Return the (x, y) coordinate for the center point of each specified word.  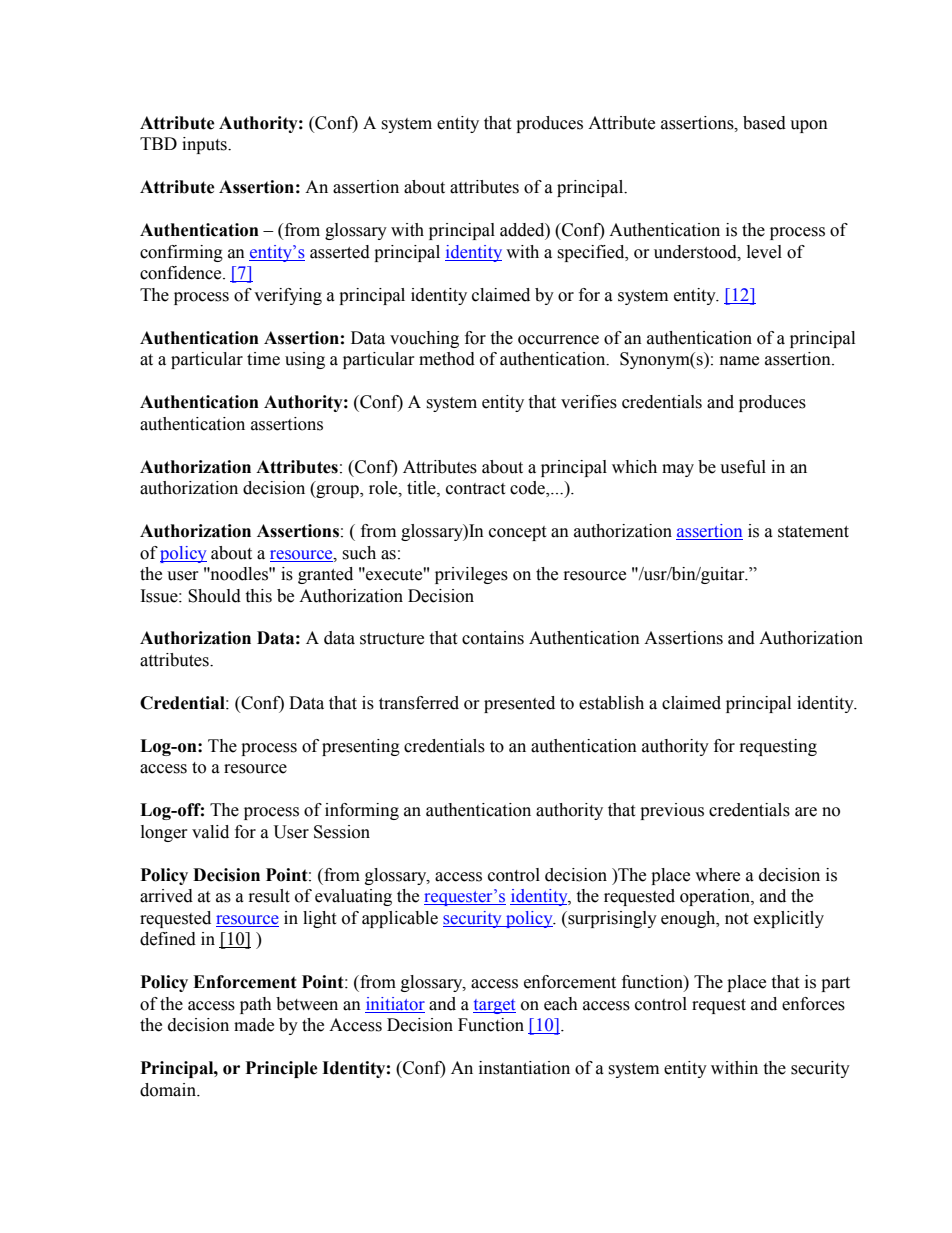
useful (743, 467)
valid (210, 832)
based (764, 123)
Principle (282, 1069)
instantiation (524, 1068)
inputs (205, 145)
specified (592, 253)
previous (672, 811)
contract (475, 489)
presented (519, 704)
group (337, 491)
